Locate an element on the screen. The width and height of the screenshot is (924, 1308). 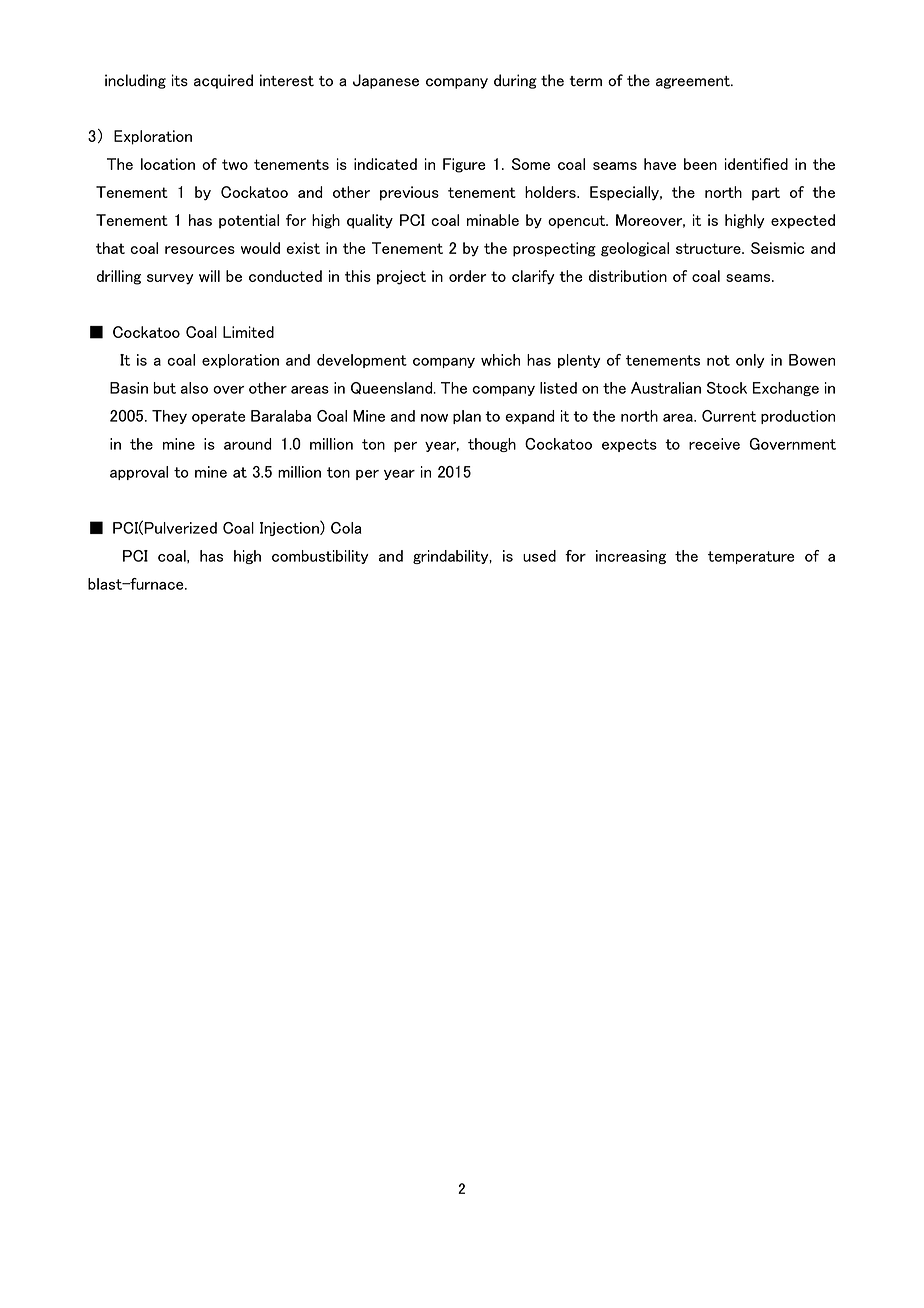
during is located at coordinates (515, 81).
